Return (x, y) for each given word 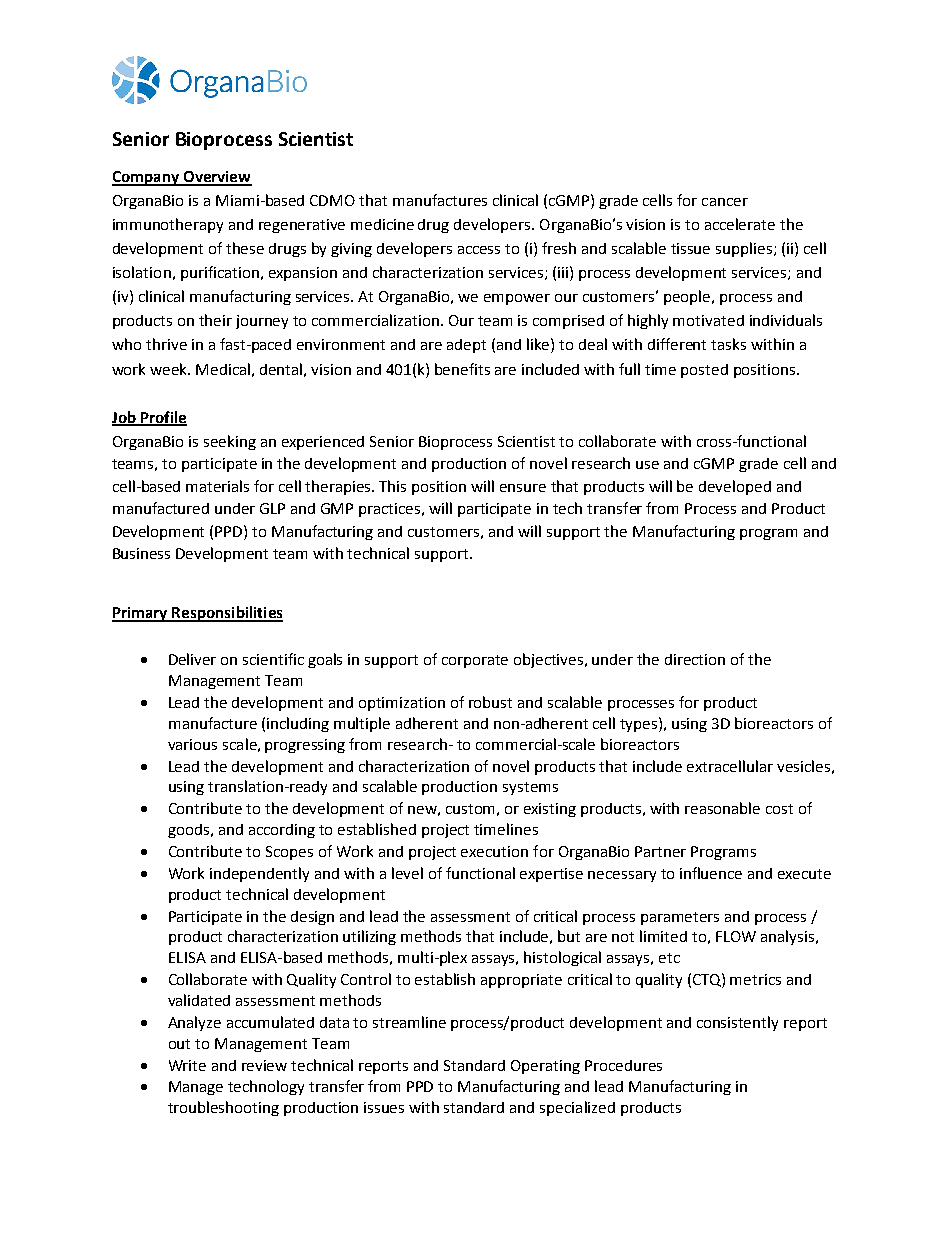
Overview (216, 178)
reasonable (722, 808)
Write (187, 1065)
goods (190, 831)
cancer (725, 202)
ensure (523, 488)
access (479, 250)
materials (217, 486)
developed (735, 487)
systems (530, 788)
